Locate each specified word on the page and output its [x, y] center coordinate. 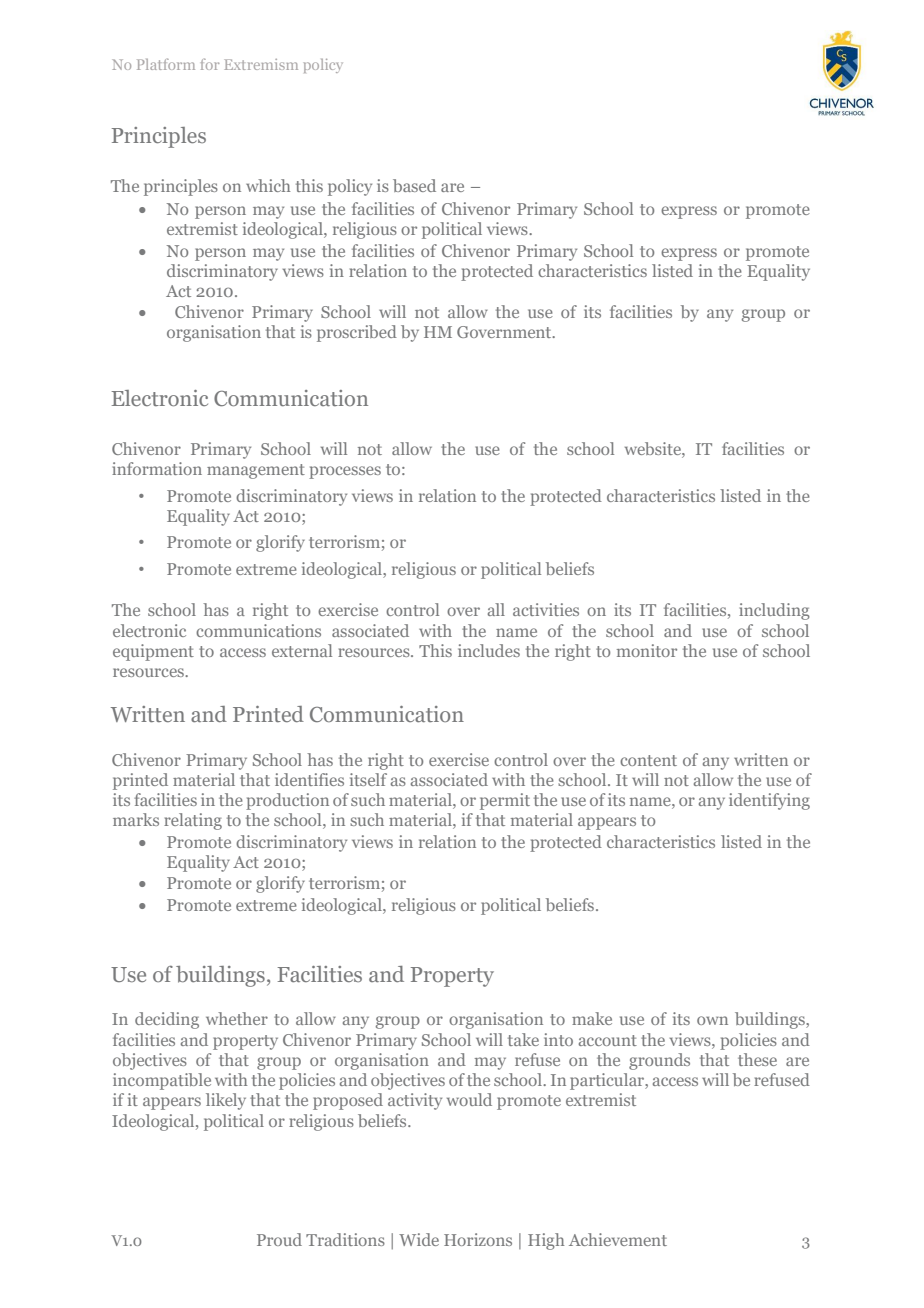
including [774, 611]
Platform [166, 64]
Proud [279, 1239]
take [523, 1039]
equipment [153, 652]
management [256, 471]
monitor [647, 650]
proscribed [357, 333]
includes [489, 650]
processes [345, 472]
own [712, 1020]
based [414, 185]
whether [237, 1018]
